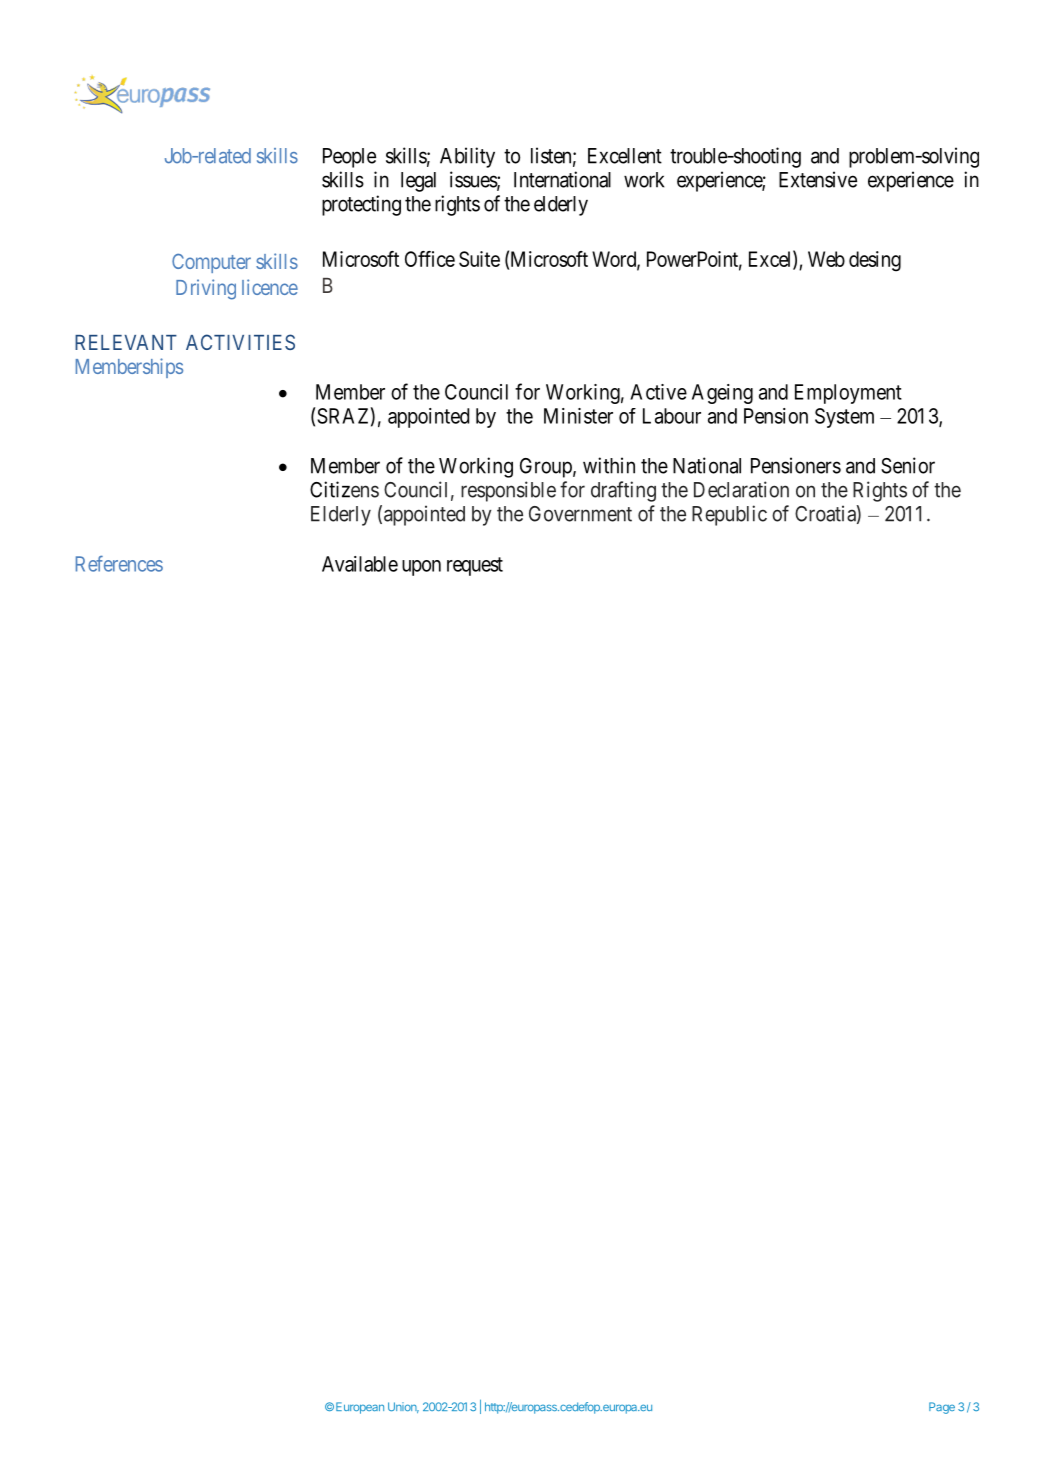  Describe the element at coordinates (467, 157) in the screenshot. I see `Ability` at that location.
